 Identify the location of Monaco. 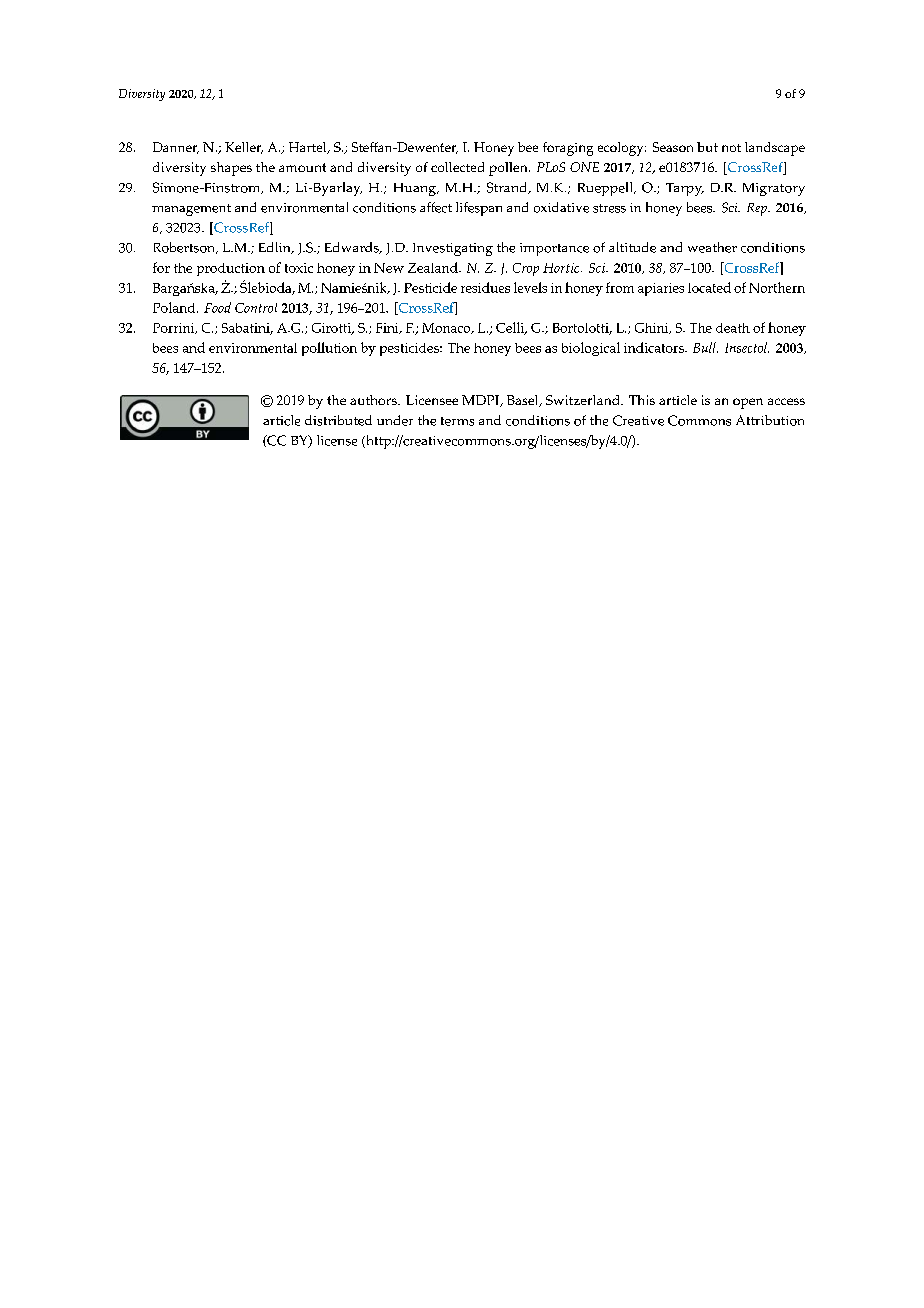
(447, 328).
